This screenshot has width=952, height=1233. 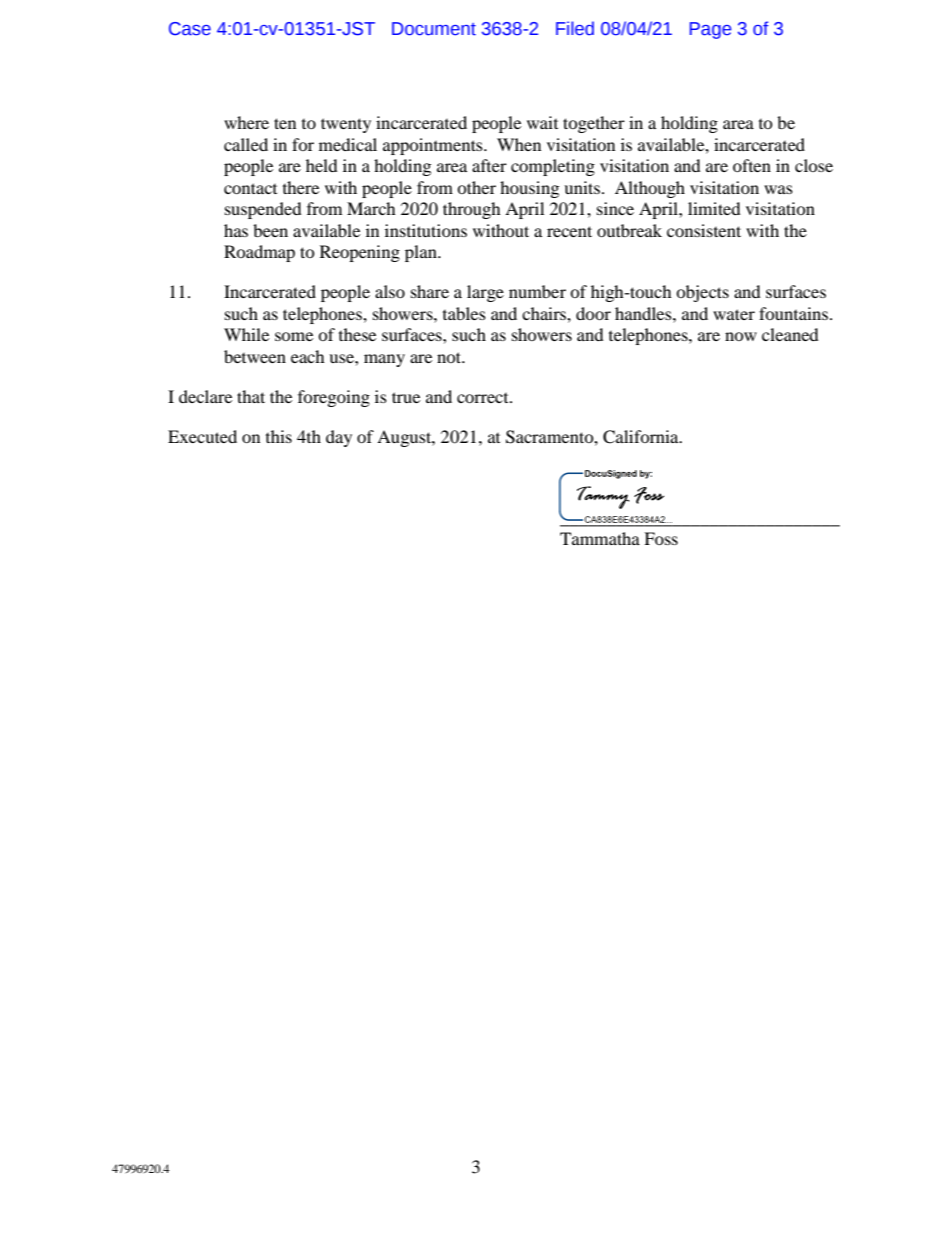 I want to click on objects, so click(x=702, y=293).
